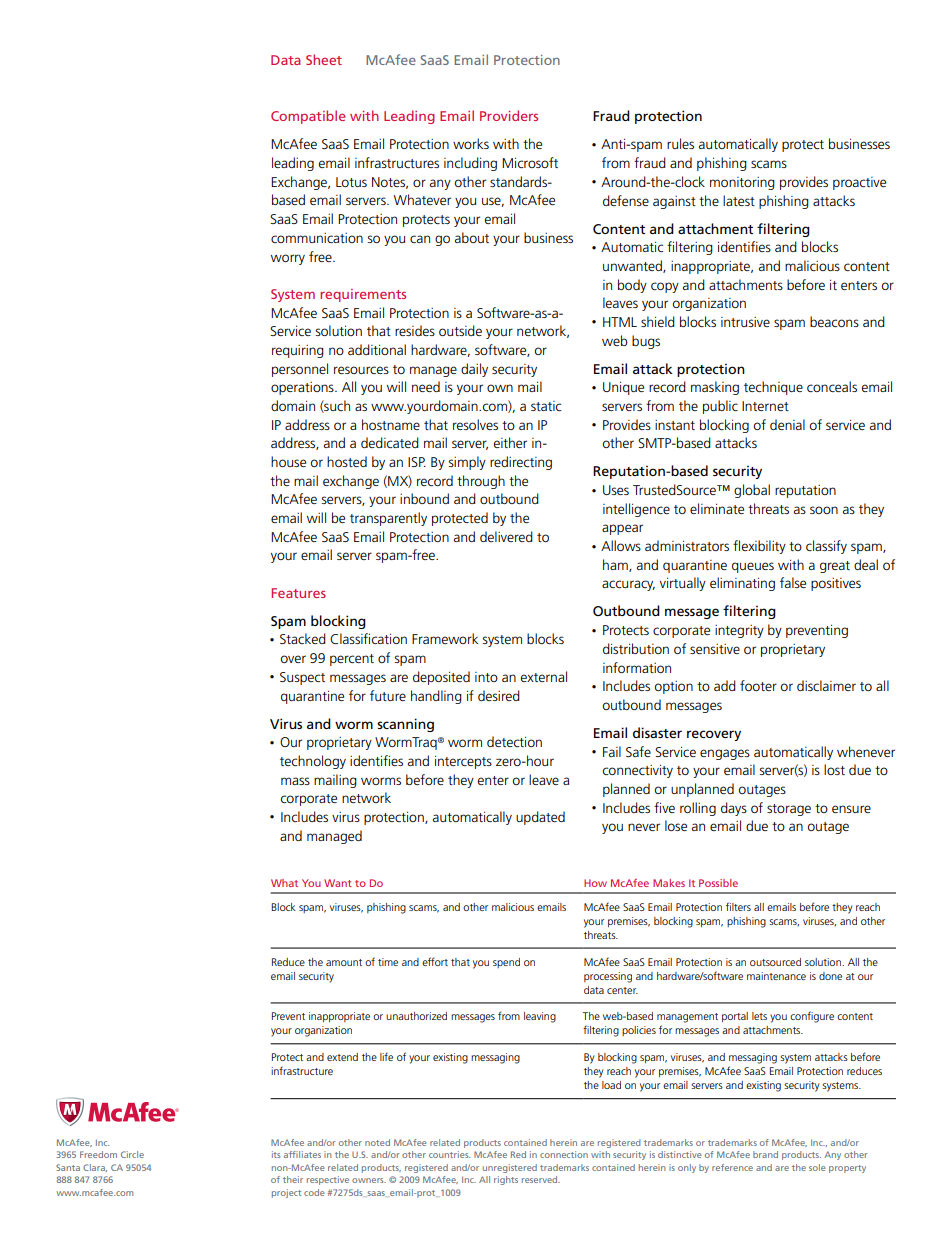 This document has width=952, height=1233. I want to click on mass, so click(295, 781).
